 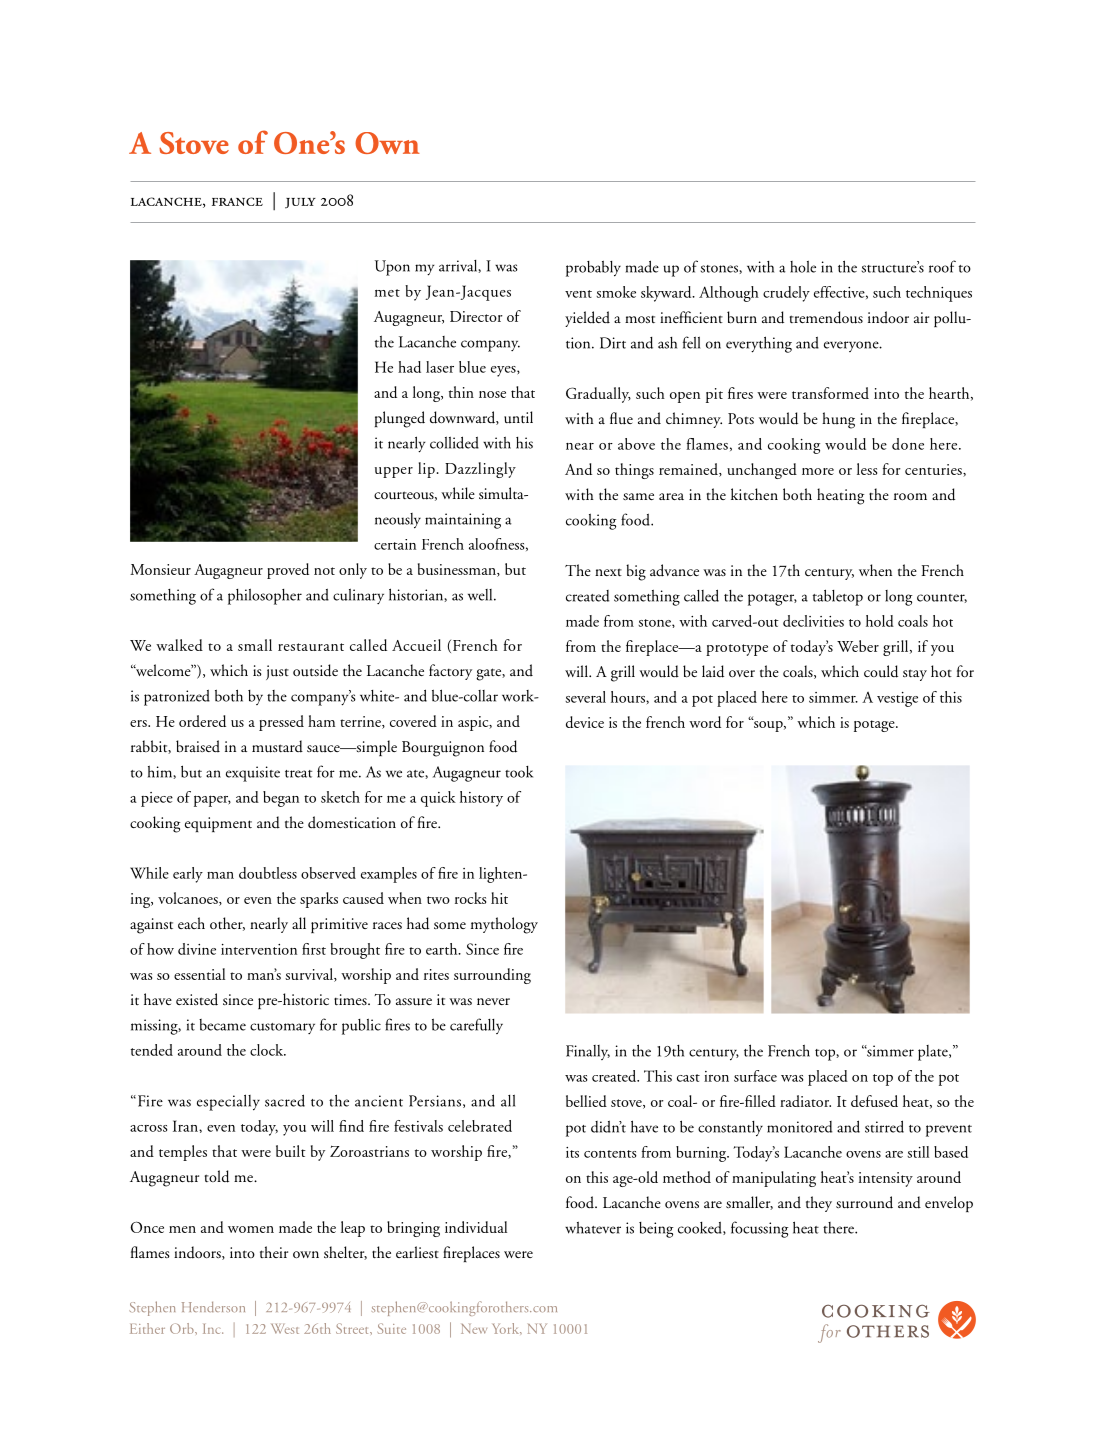 What do you see at coordinates (237, 201) in the document?
I see `france` at bounding box center [237, 201].
